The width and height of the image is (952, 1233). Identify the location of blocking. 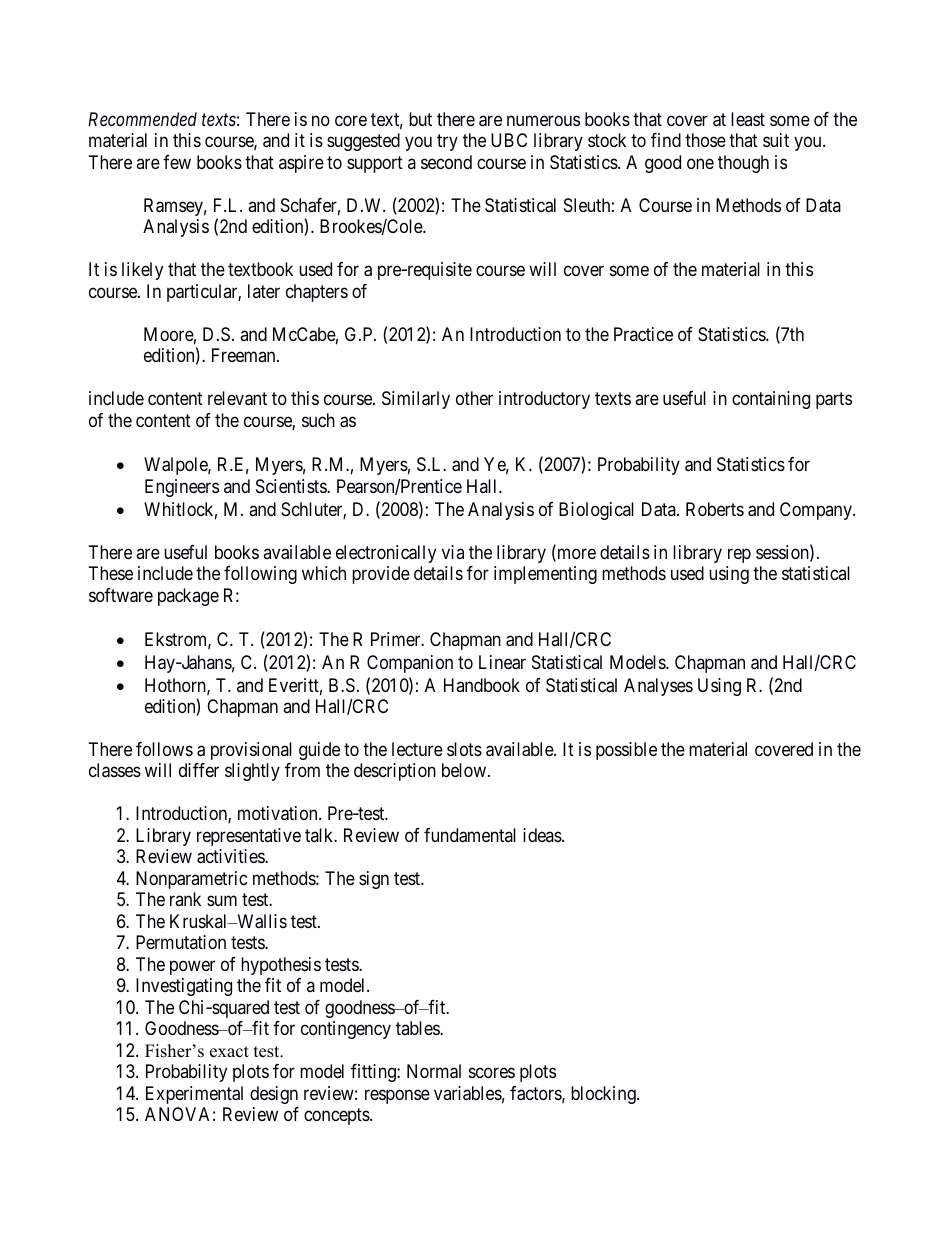
(604, 1095).
